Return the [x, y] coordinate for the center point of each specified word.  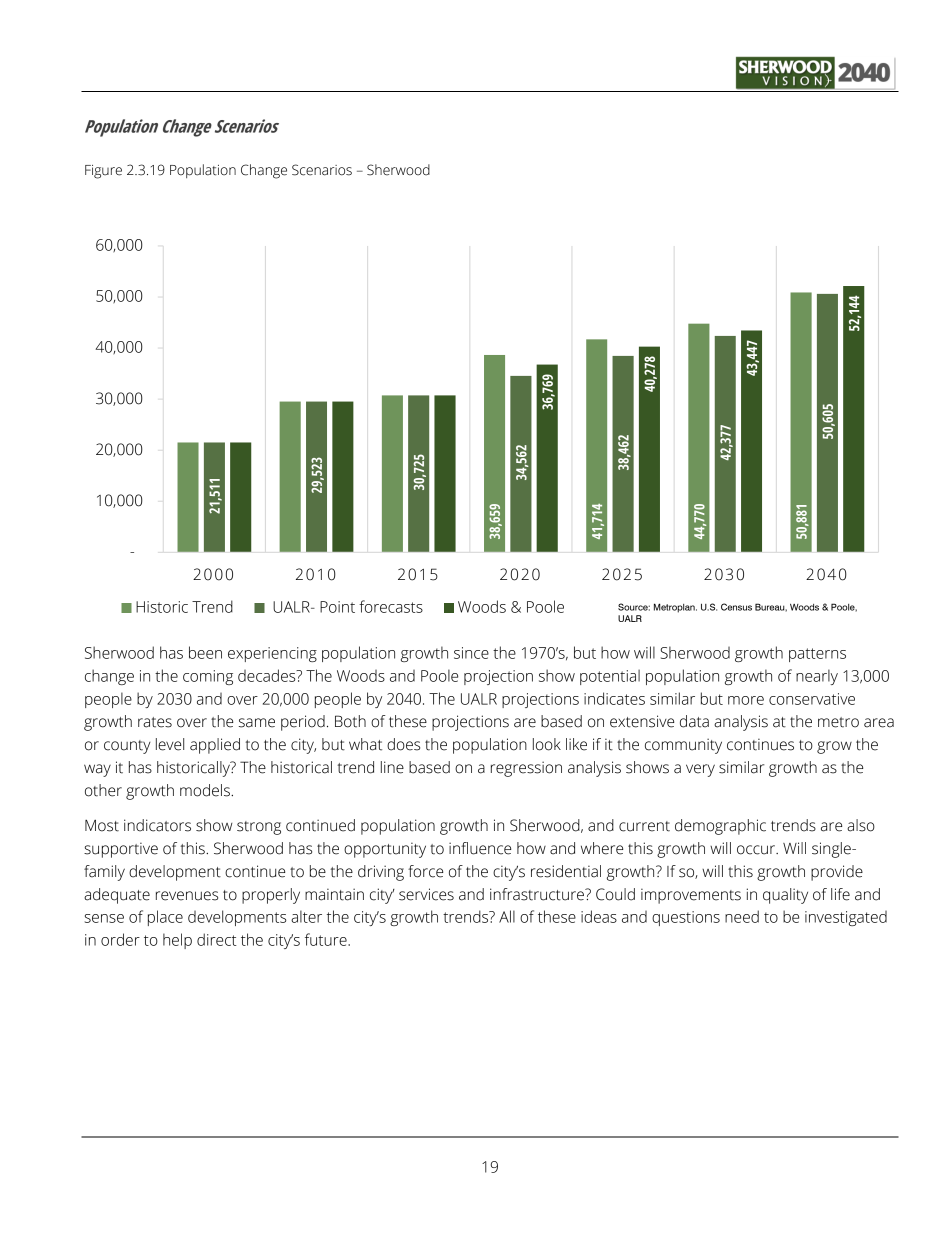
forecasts [391, 606]
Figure [103, 172]
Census [736, 607]
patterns [817, 655]
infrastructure [538, 894]
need [742, 916]
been [205, 652]
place [165, 918]
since [471, 653]
